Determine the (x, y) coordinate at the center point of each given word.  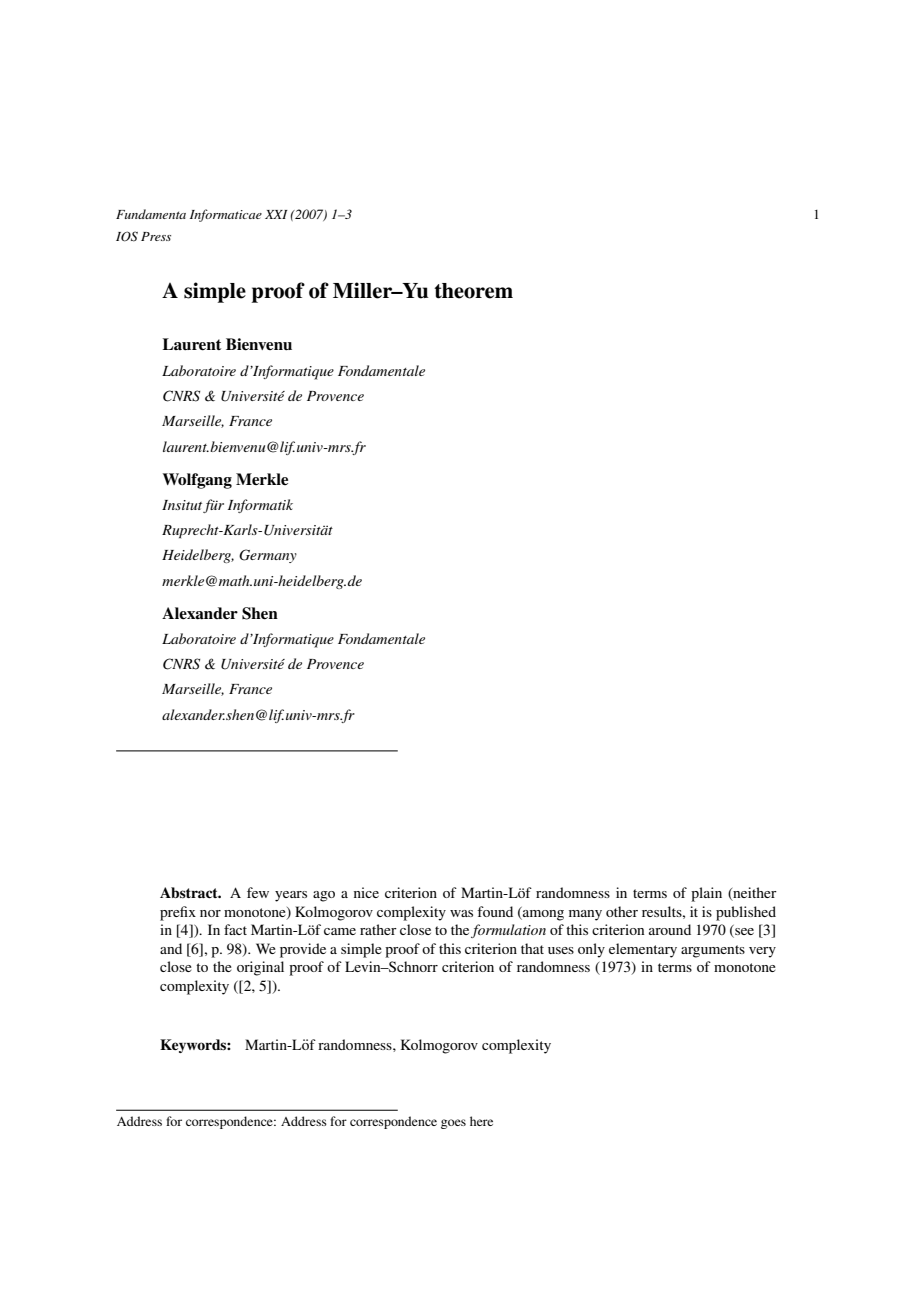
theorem (473, 291)
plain (706, 894)
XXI (276, 214)
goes (453, 1124)
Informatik (260, 506)
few (258, 892)
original (260, 968)
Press (156, 236)
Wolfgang (197, 481)
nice (366, 892)
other (622, 911)
